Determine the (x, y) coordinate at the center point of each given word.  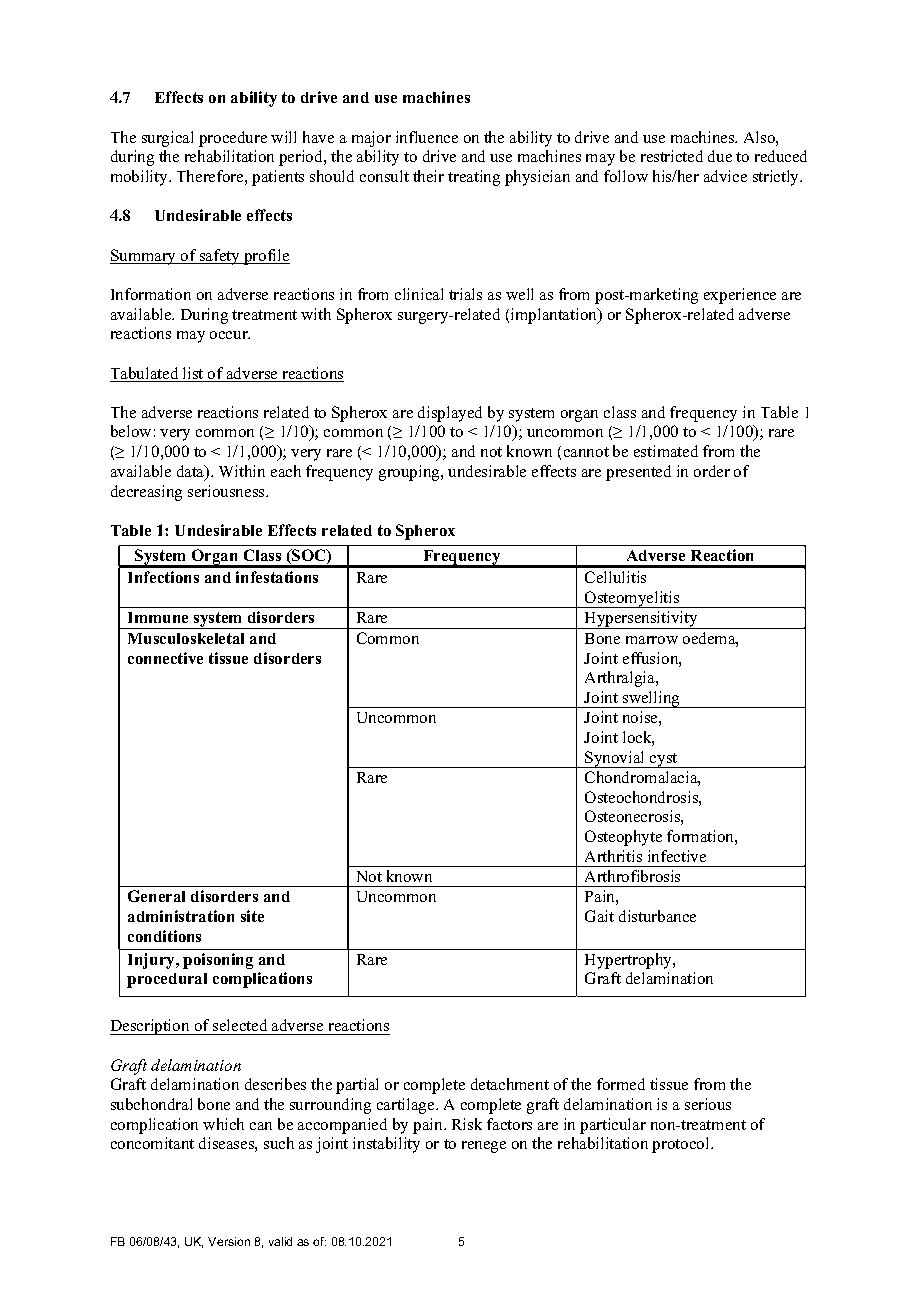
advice (725, 176)
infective (677, 856)
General (156, 896)
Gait (599, 916)
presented (638, 473)
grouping (410, 473)
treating (474, 178)
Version (229, 1241)
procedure (233, 139)
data (192, 472)
